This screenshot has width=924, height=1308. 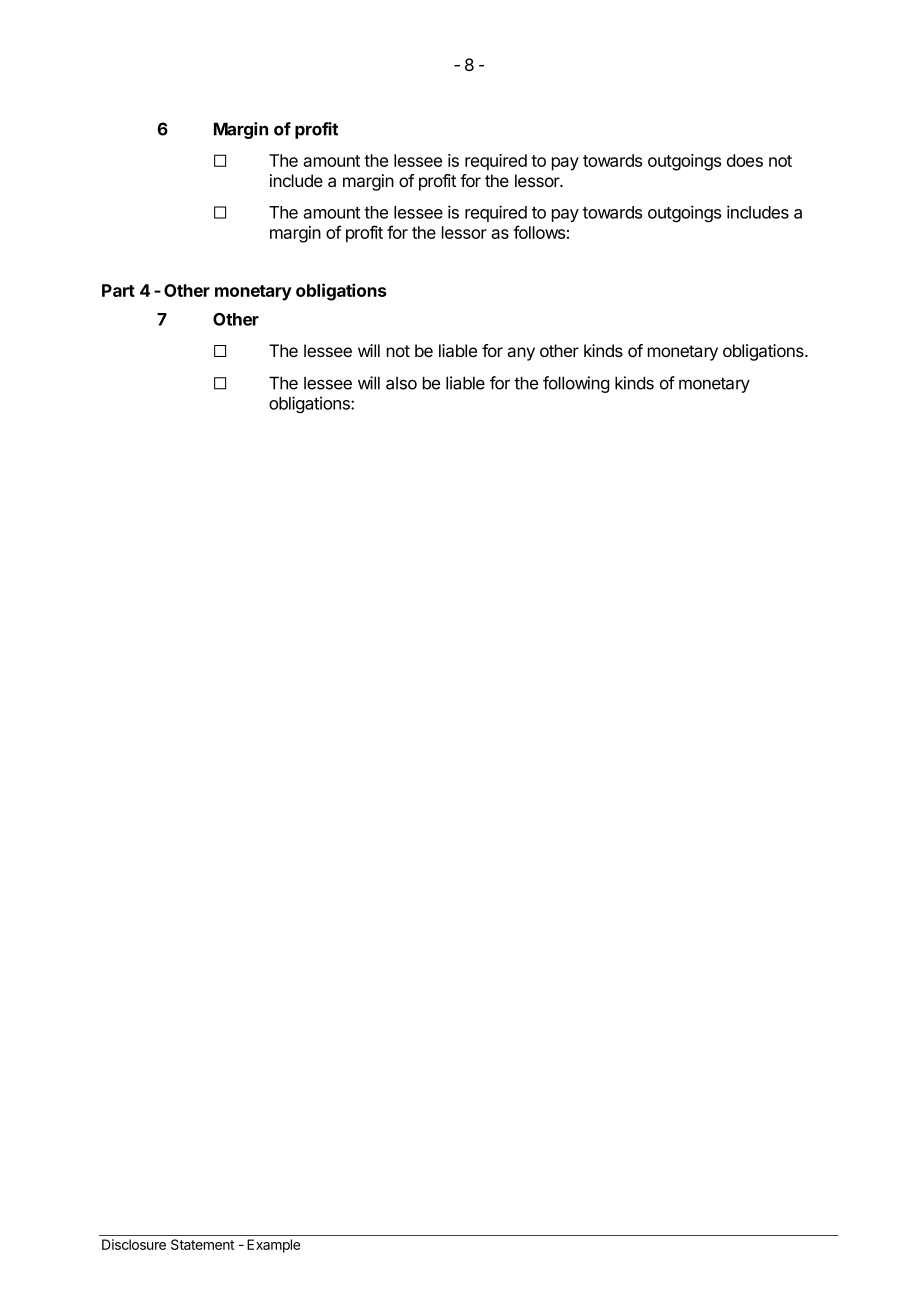 What do you see at coordinates (521, 354) in the screenshot?
I see `any` at bounding box center [521, 354].
